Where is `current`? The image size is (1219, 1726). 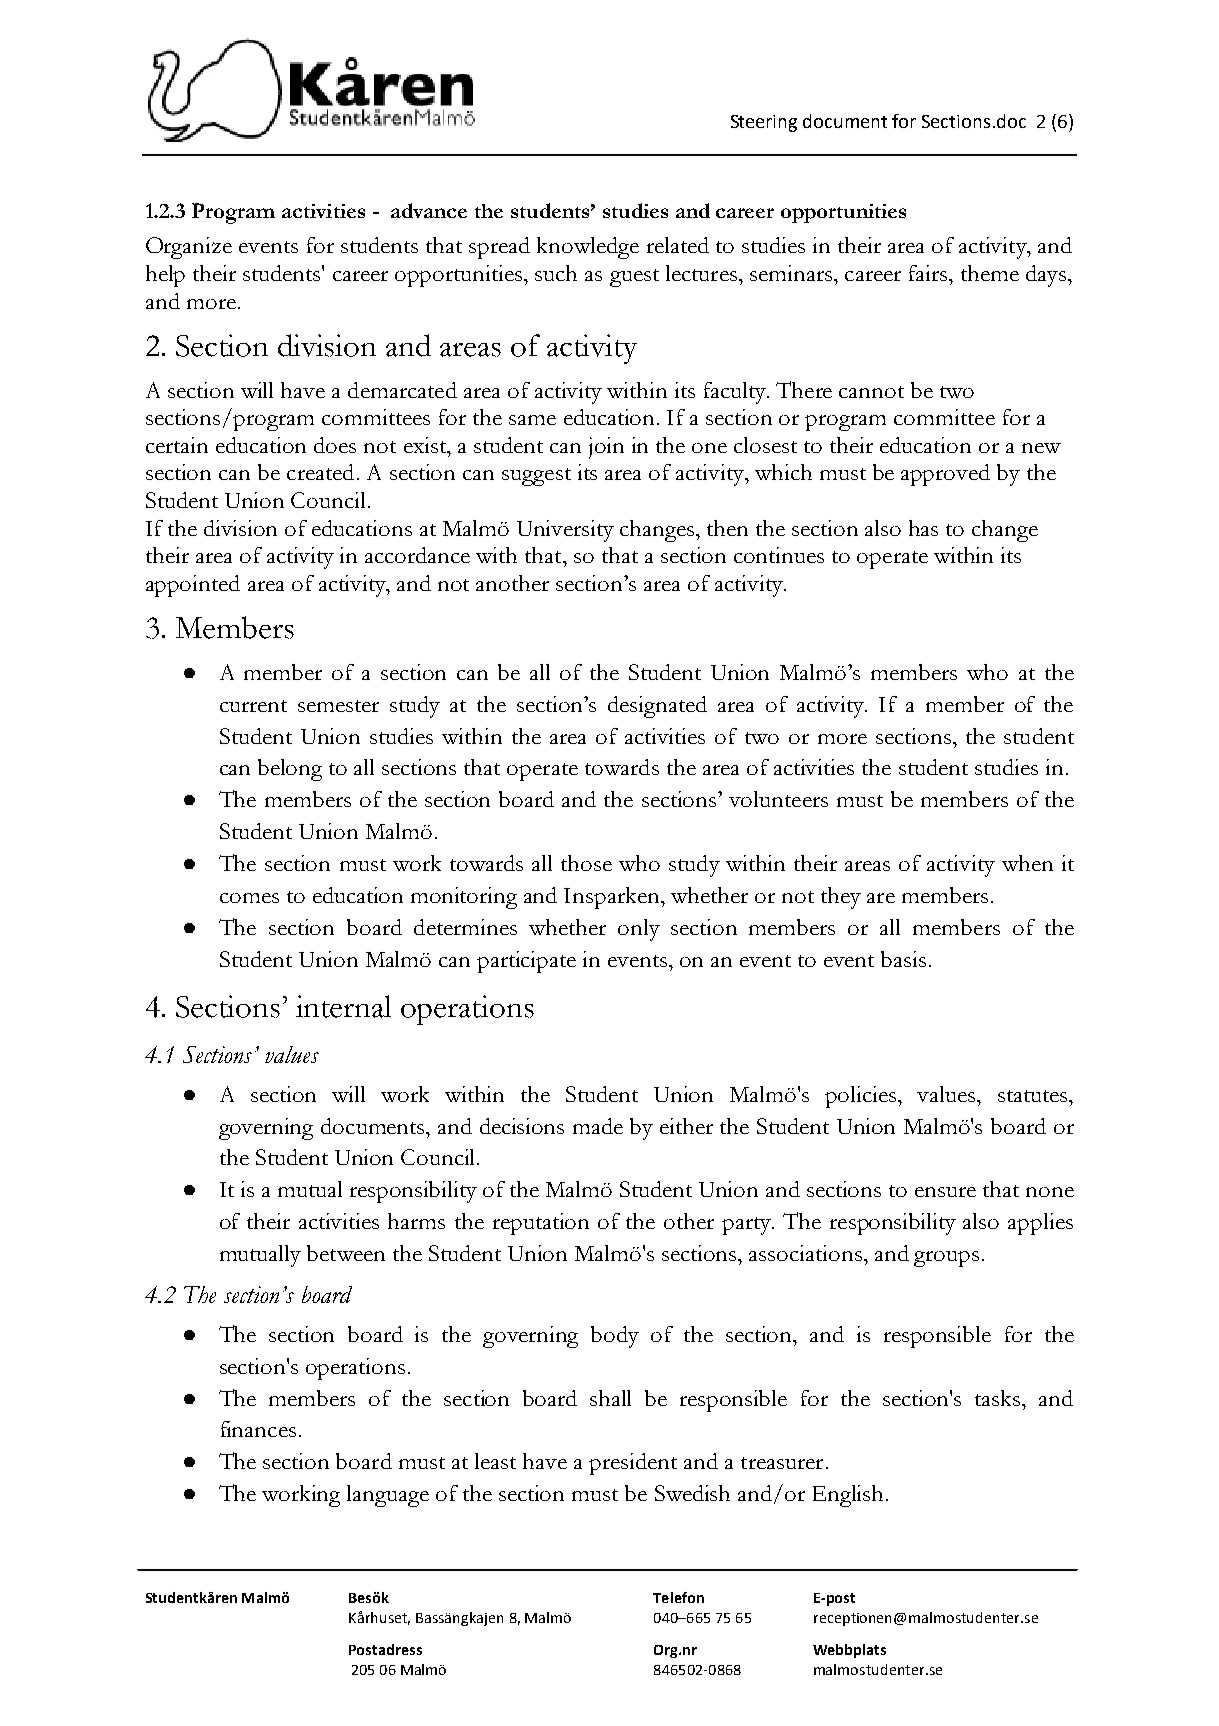
current is located at coordinates (253, 706).
